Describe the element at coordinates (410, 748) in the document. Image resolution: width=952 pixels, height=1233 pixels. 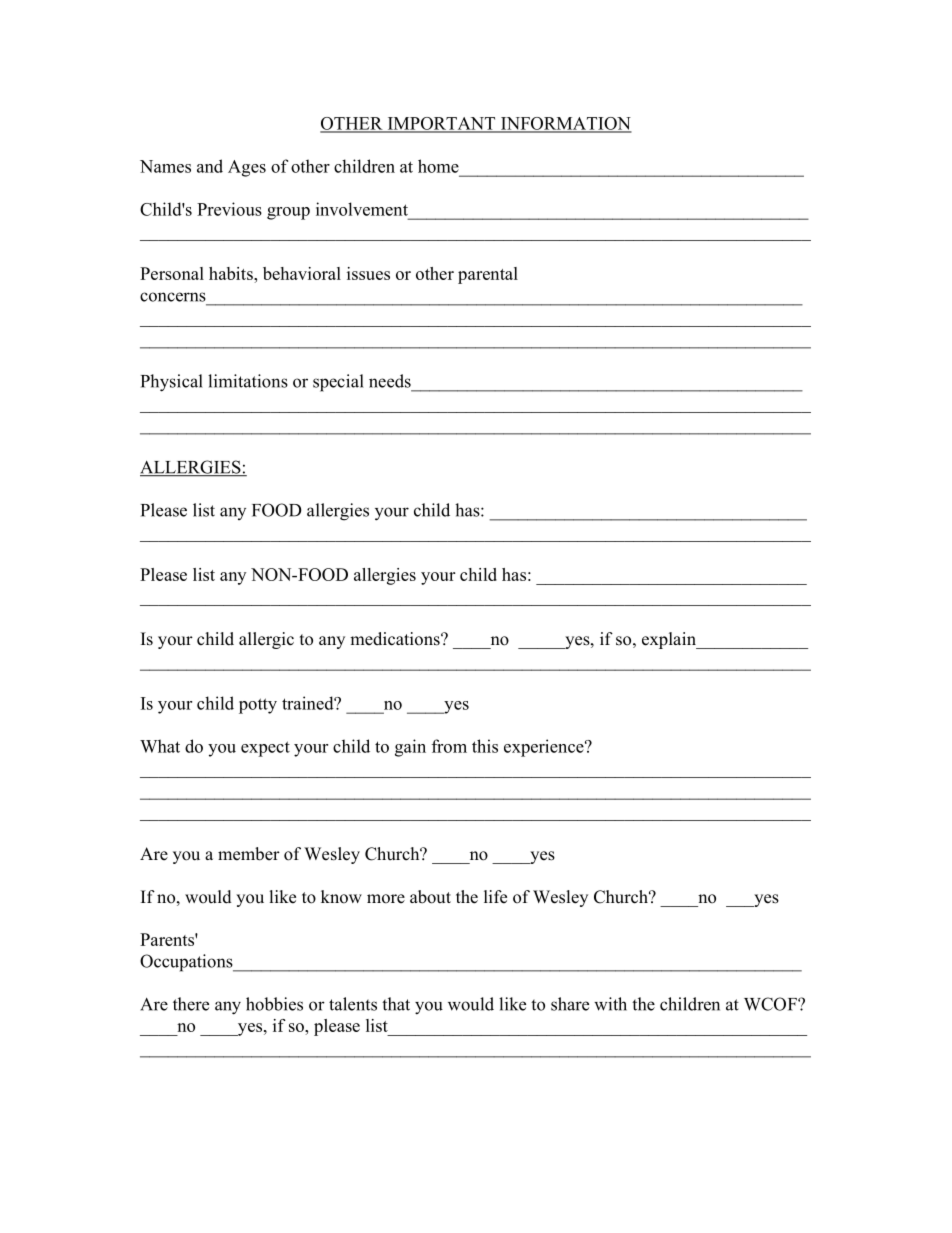
I see `gain` at that location.
